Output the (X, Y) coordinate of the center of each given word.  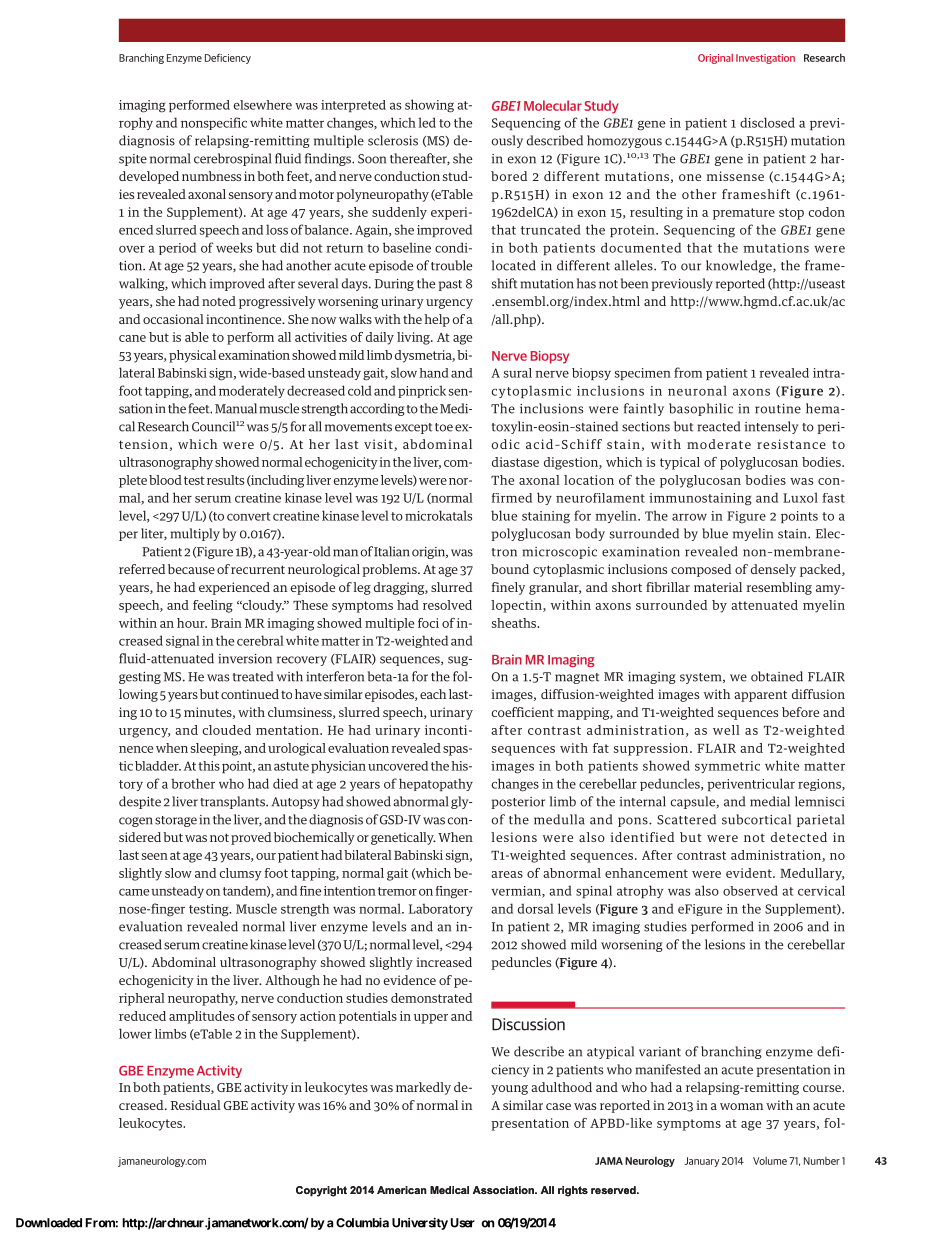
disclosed (767, 122)
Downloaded (49, 1223)
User (463, 1223)
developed (149, 177)
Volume (770, 1161)
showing (429, 106)
